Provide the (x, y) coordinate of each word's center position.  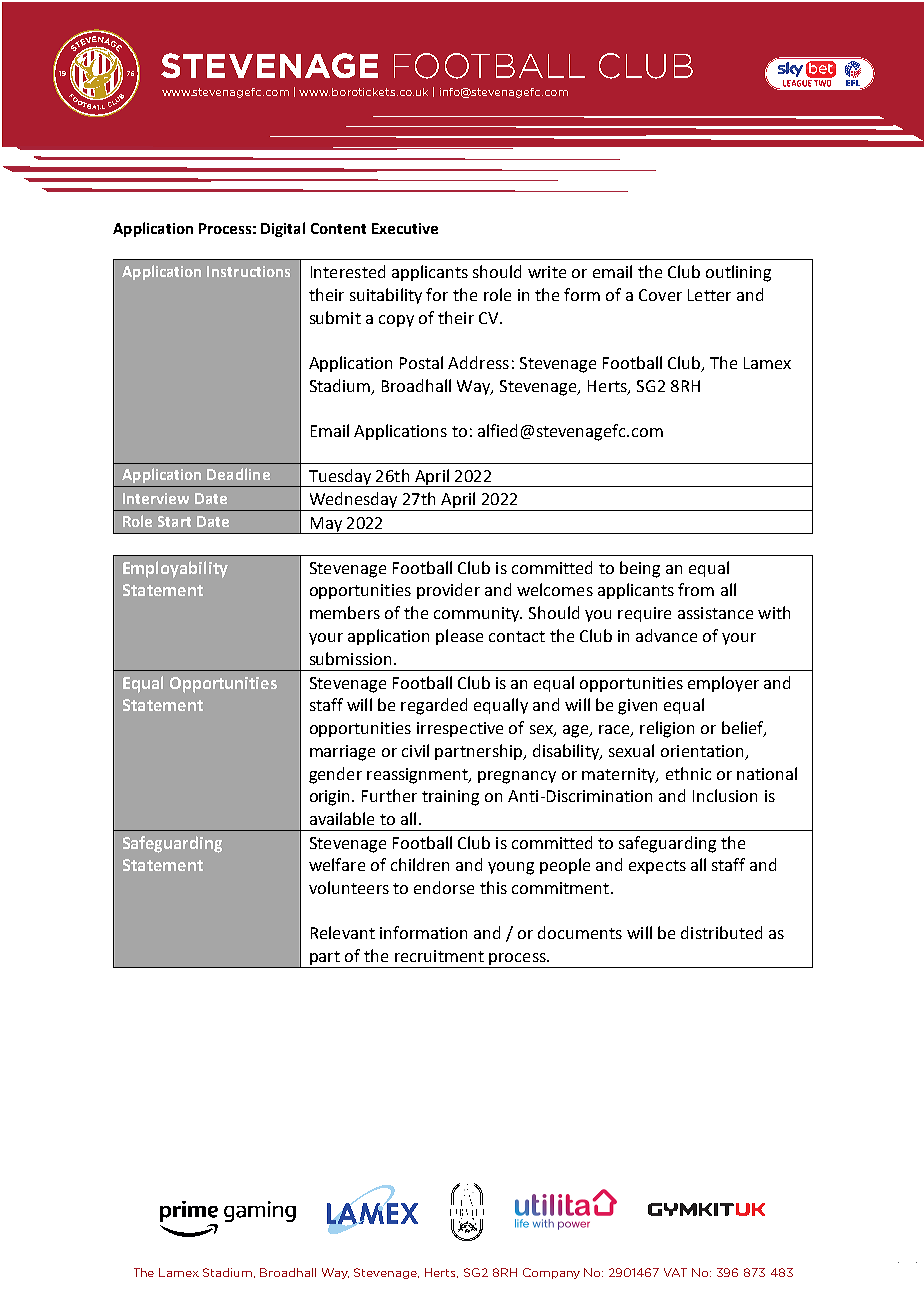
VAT (675, 1272)
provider (448, 591)
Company (551, 1273)
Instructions (248, 271)
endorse (444, 887)
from (696, 589)
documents (580, 932)
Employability (175, 569)
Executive (405, 228)
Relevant (343, 932)
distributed (721, 932)
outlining (738, 273)
